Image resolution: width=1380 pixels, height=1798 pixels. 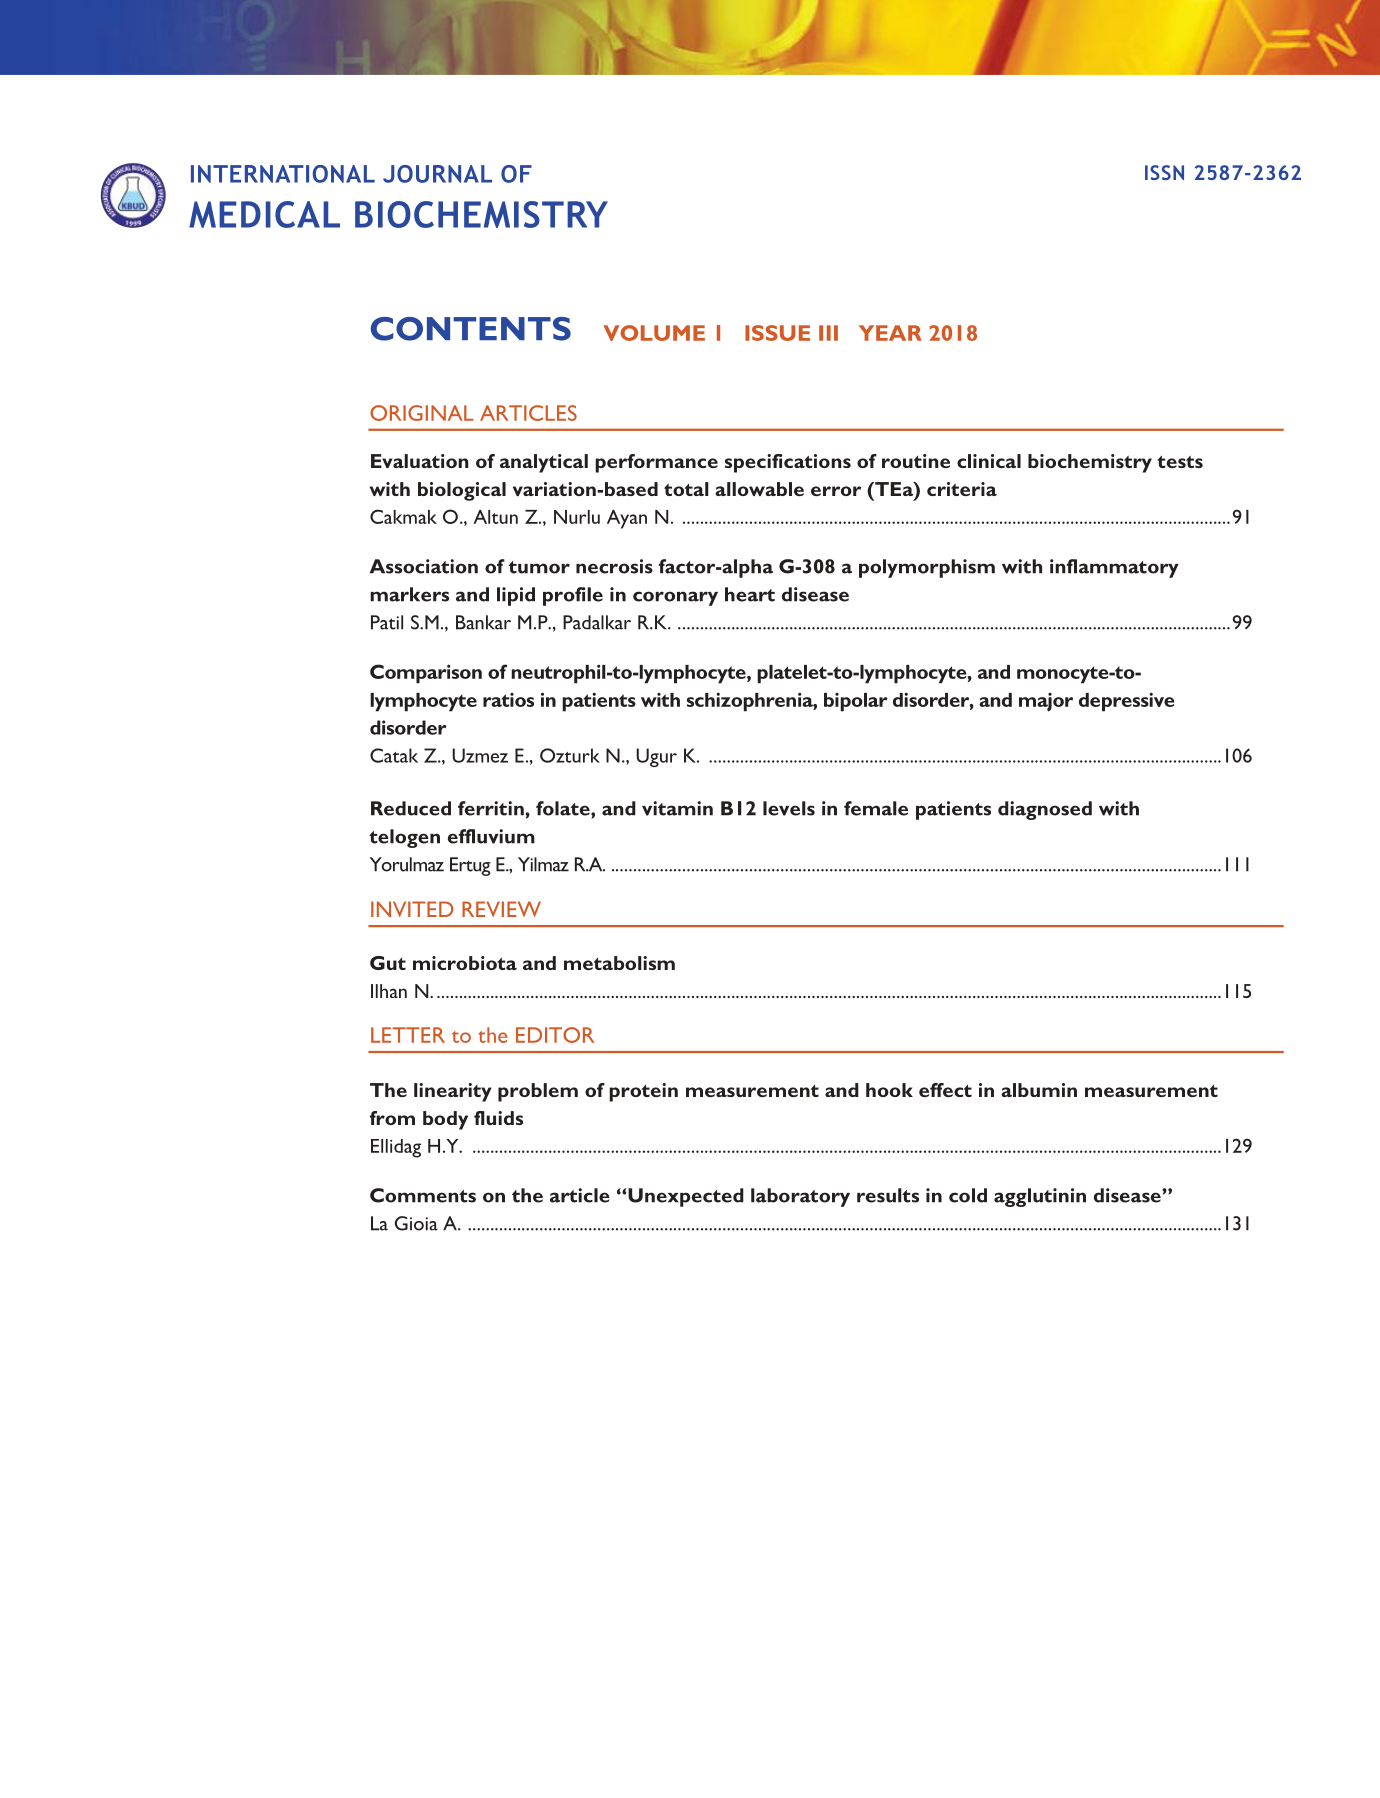 I want to click on Comparison, so click(x=426, y=674).
